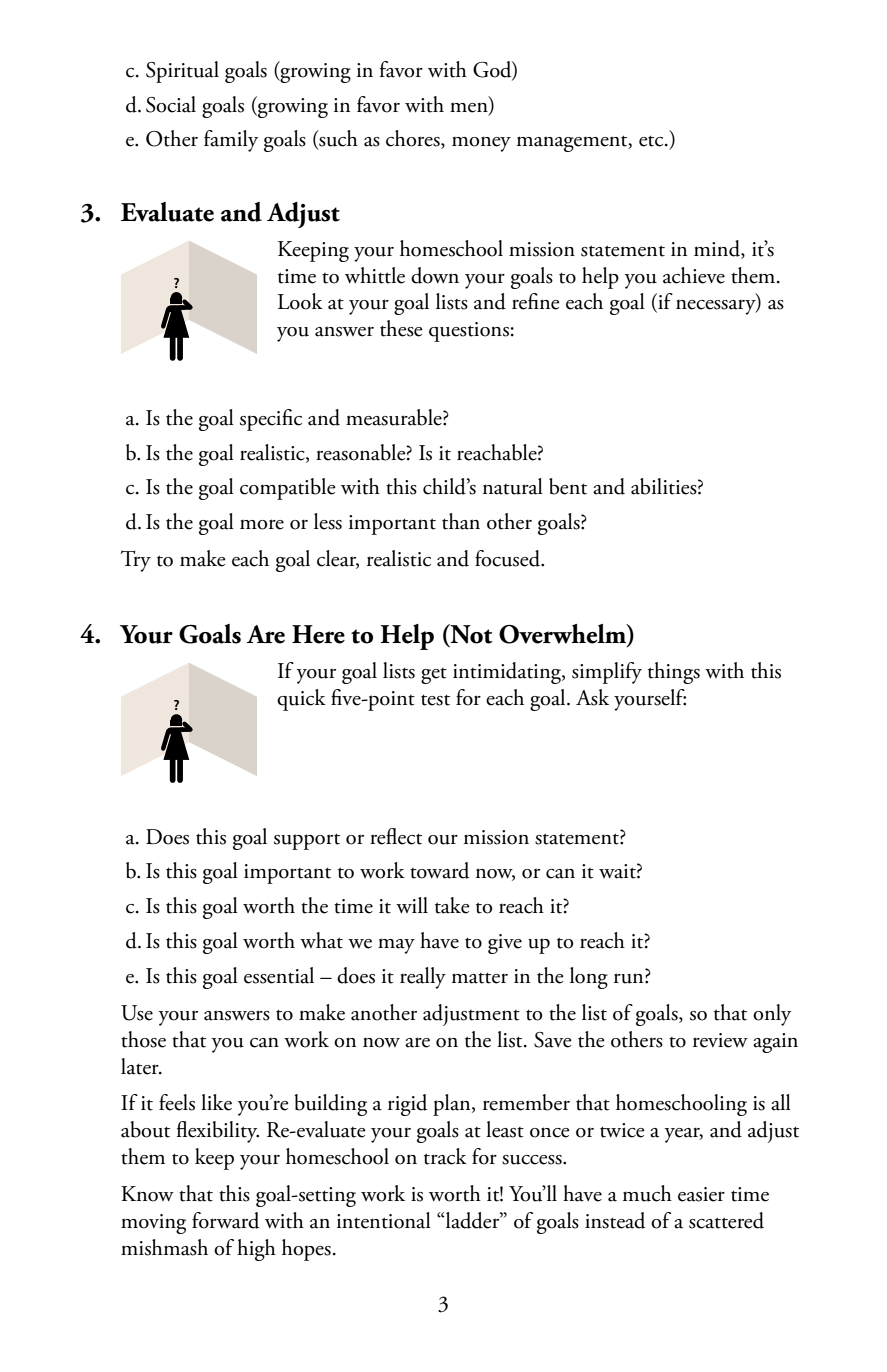 The image size is (887, 1372). I want to click on etc, so click(652, 141).
